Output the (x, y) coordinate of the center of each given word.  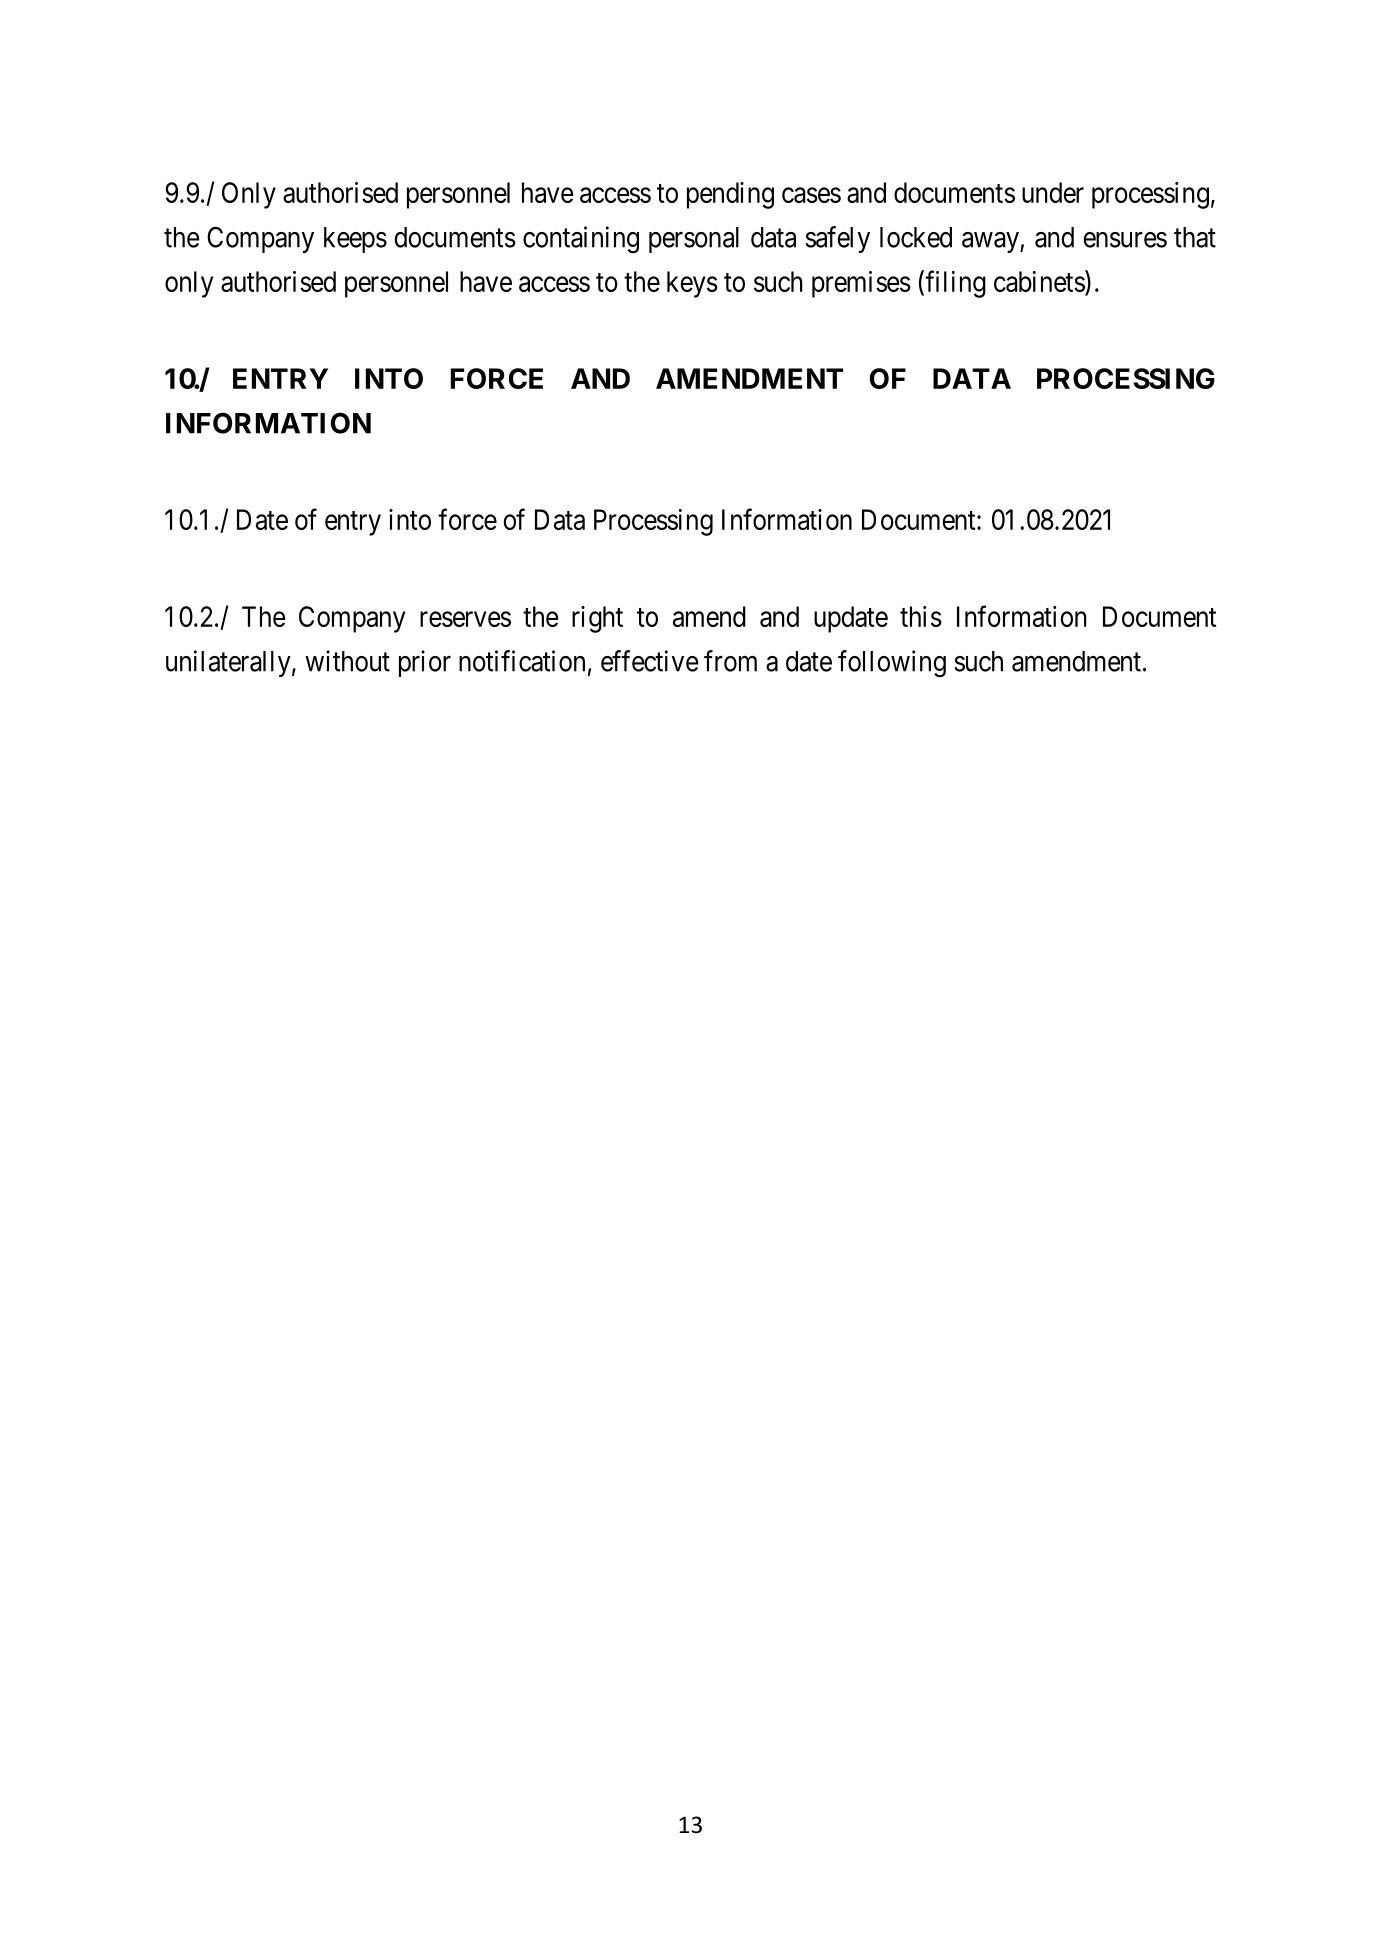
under (1053, 192)
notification (522, 661)
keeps (355, 240)
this (921, 616)
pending (730, 195)
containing (581, 240)
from (730, 661)
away (991, 242)
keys (692, 284)
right (597, 619)
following (892, 664)
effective (650, 661)
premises (861, 284)
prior (425, 663)
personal (694, 240)
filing (955, 284)
